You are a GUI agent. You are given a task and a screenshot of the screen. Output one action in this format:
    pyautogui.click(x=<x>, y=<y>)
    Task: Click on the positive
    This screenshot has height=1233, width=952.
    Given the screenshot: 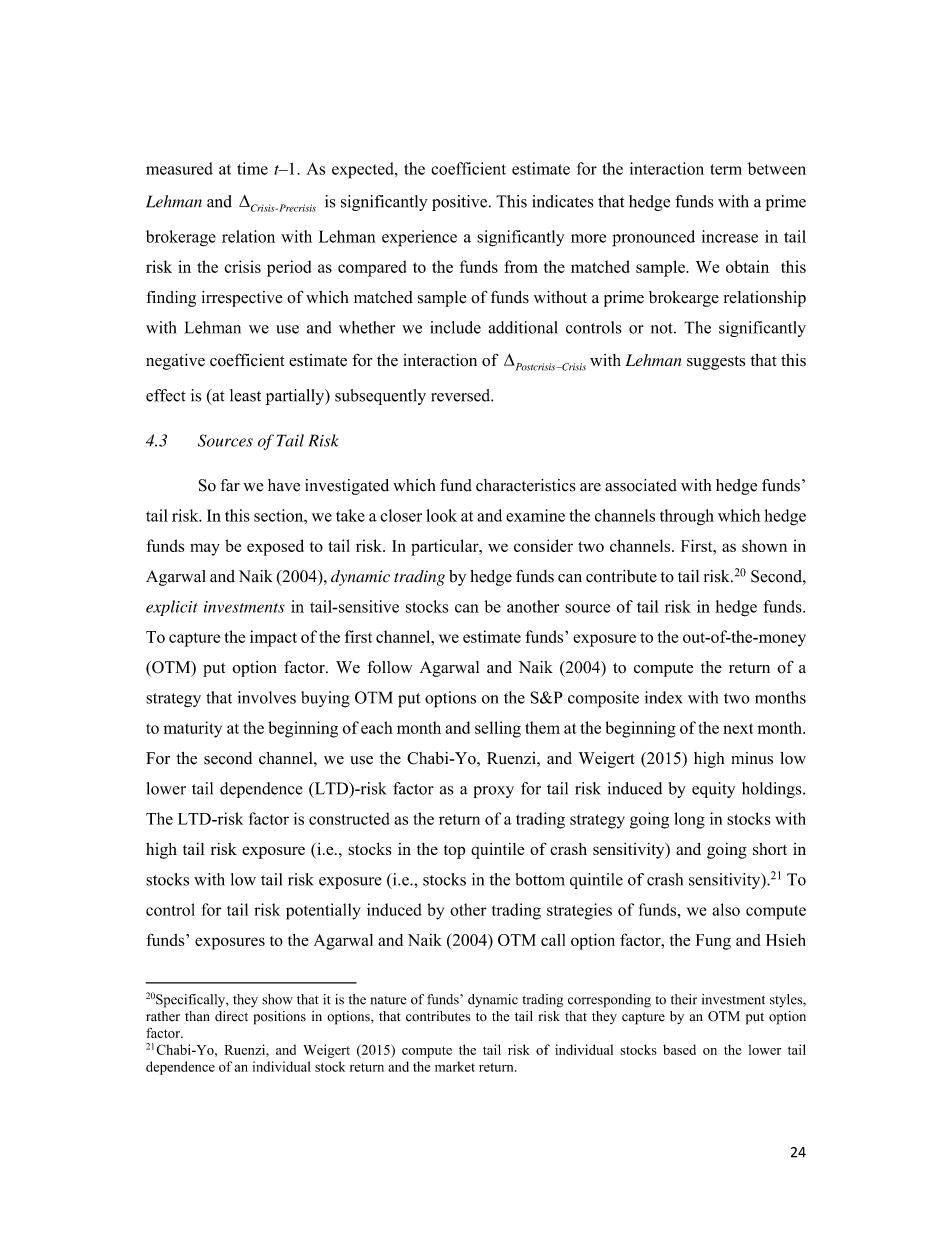 What is the action you would take?
    pyautogui.click(x=461, y=203)
